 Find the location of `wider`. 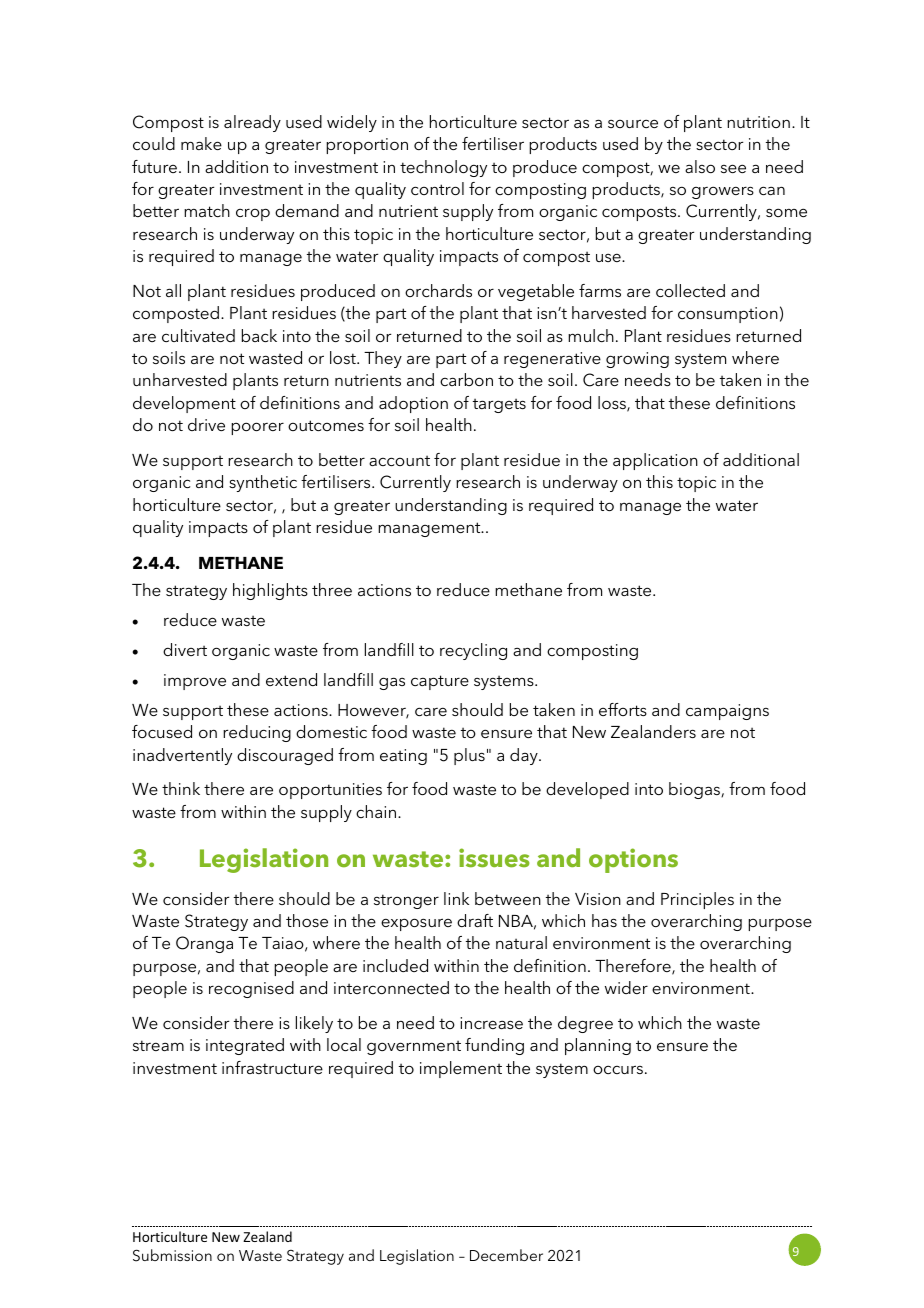

wider is located at coordinates (626, 987).
